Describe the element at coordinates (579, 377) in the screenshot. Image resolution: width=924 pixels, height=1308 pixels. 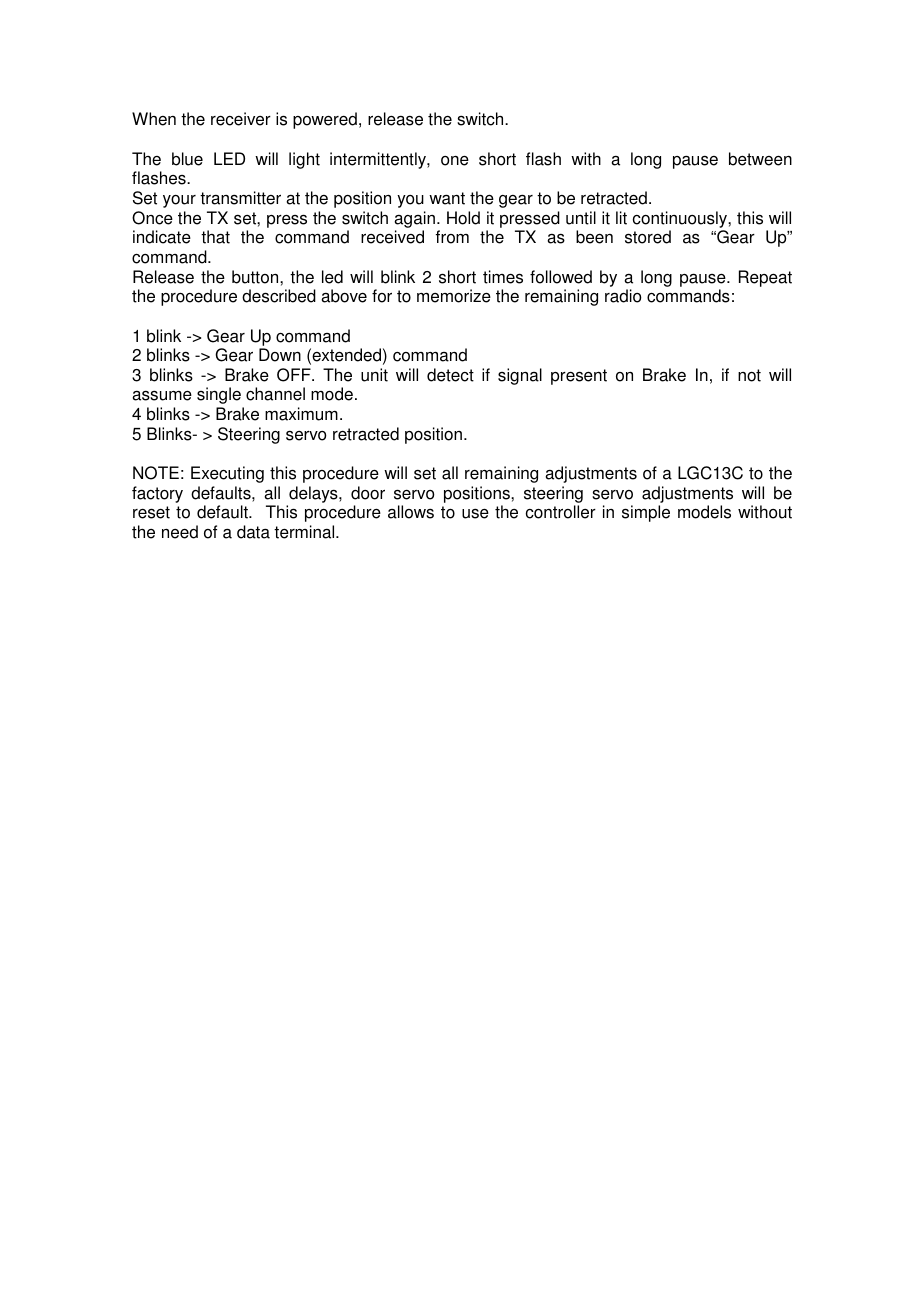
I see `present` at that location.
